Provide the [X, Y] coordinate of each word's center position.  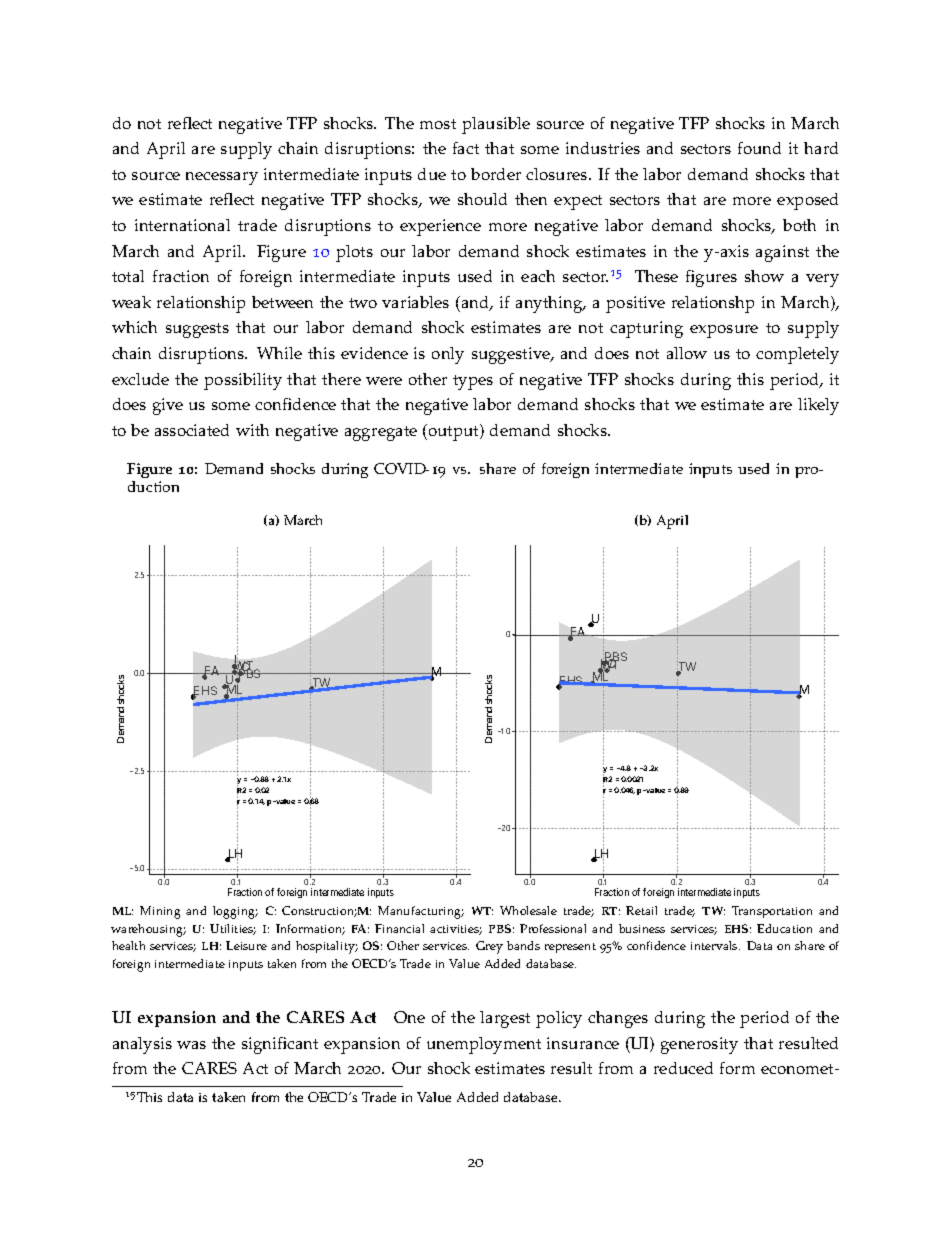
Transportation [772, 912]
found [759, 148]
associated [192, 430]
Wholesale [528, 910]
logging [235, 912]
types [473, 382]
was [191, 1045]
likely [818, 406]
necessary [222, 178]
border [496, 174]
